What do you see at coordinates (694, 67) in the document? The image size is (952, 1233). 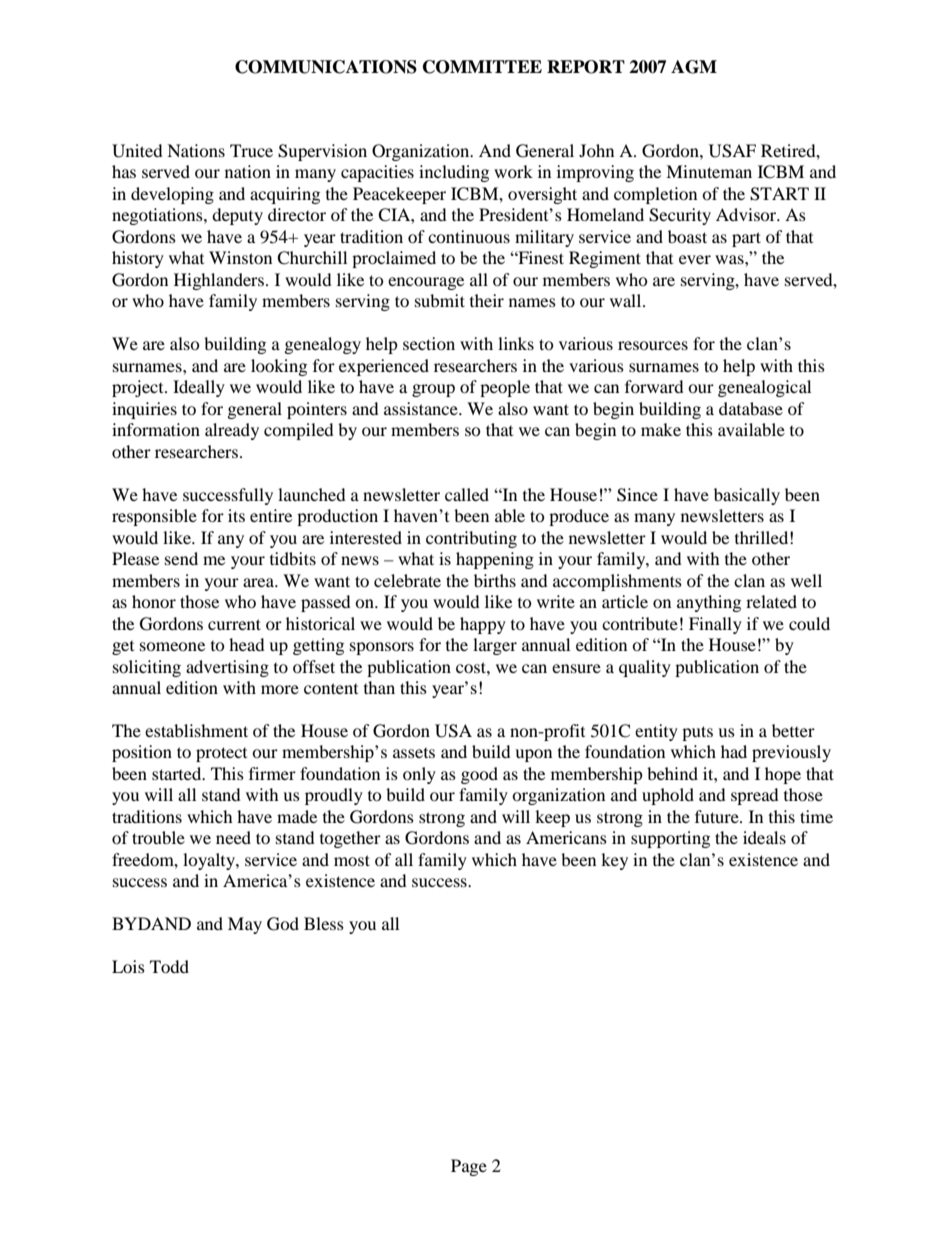 I see `AGM` at bounding box center [694, 67].
